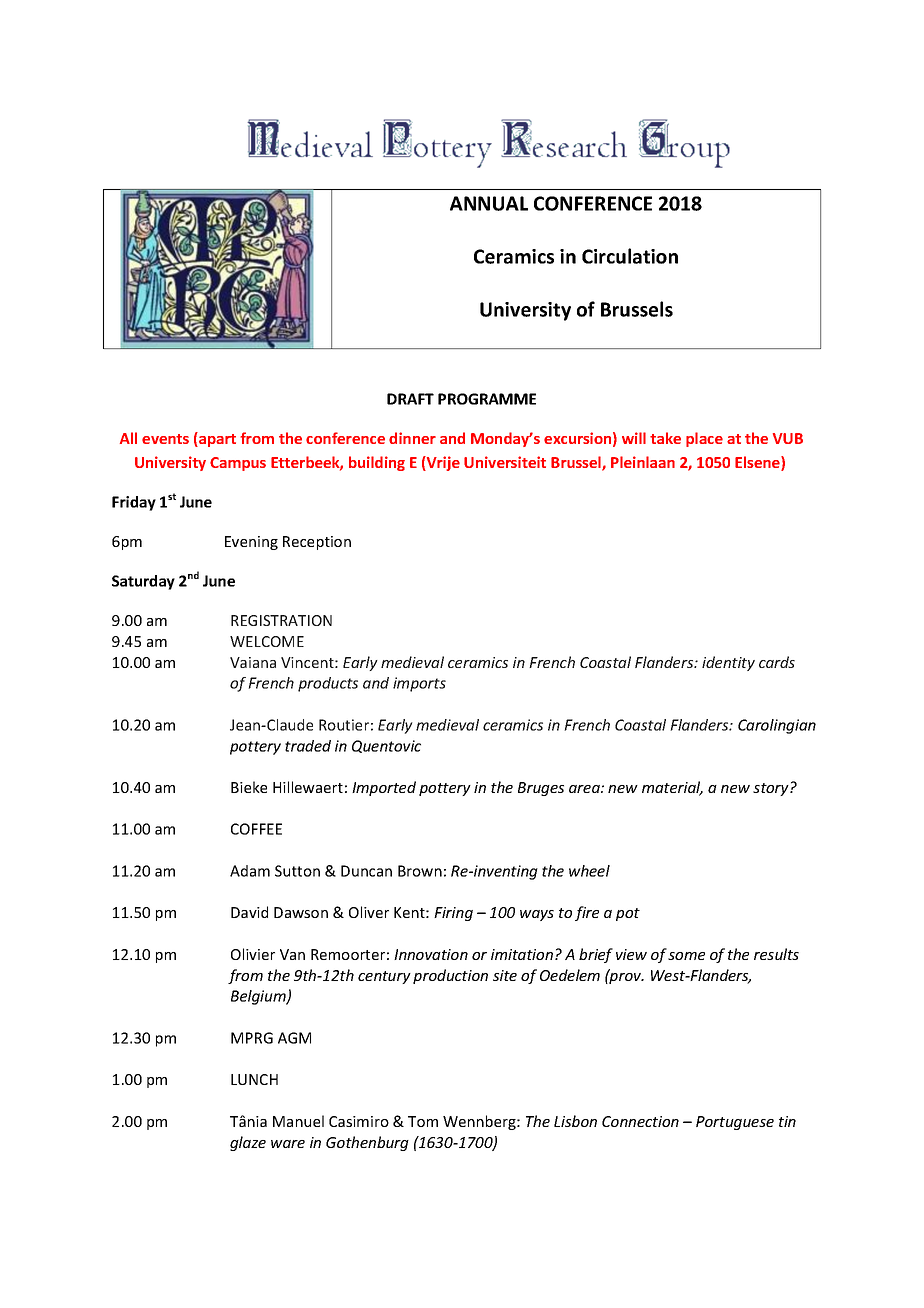 Image resolution: width=924 pixels, height=1308 pixels. What do you see at coordinates (686, 956) in the image?
I see `some` at bounding box center [686, 956].
